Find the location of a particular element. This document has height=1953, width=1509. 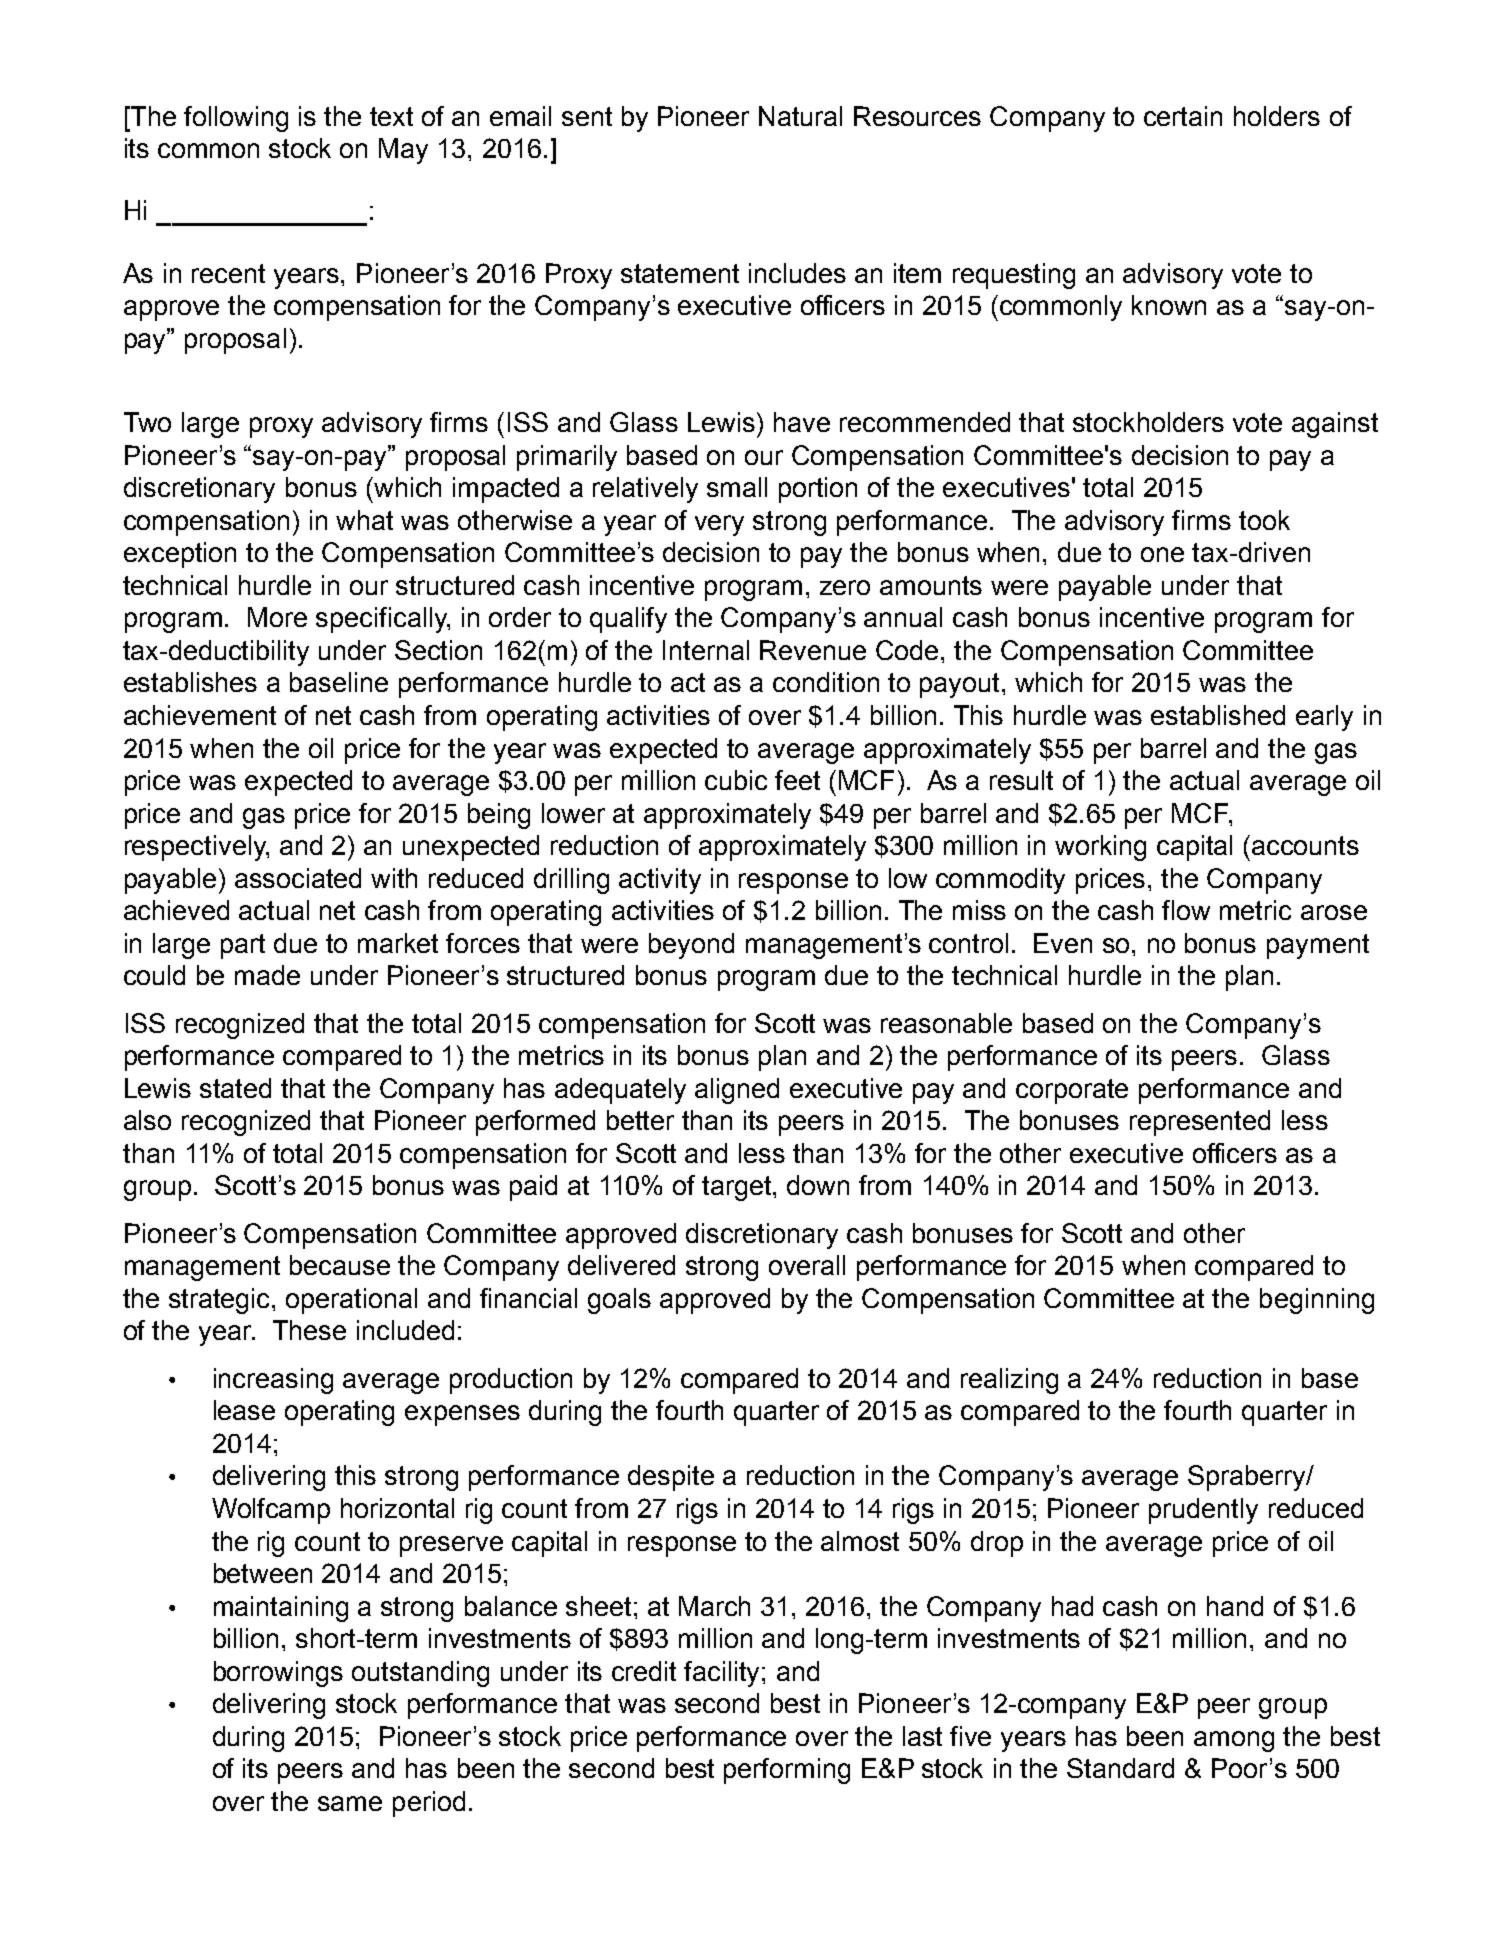

beginning is located at coordinates (1317, 1301).
